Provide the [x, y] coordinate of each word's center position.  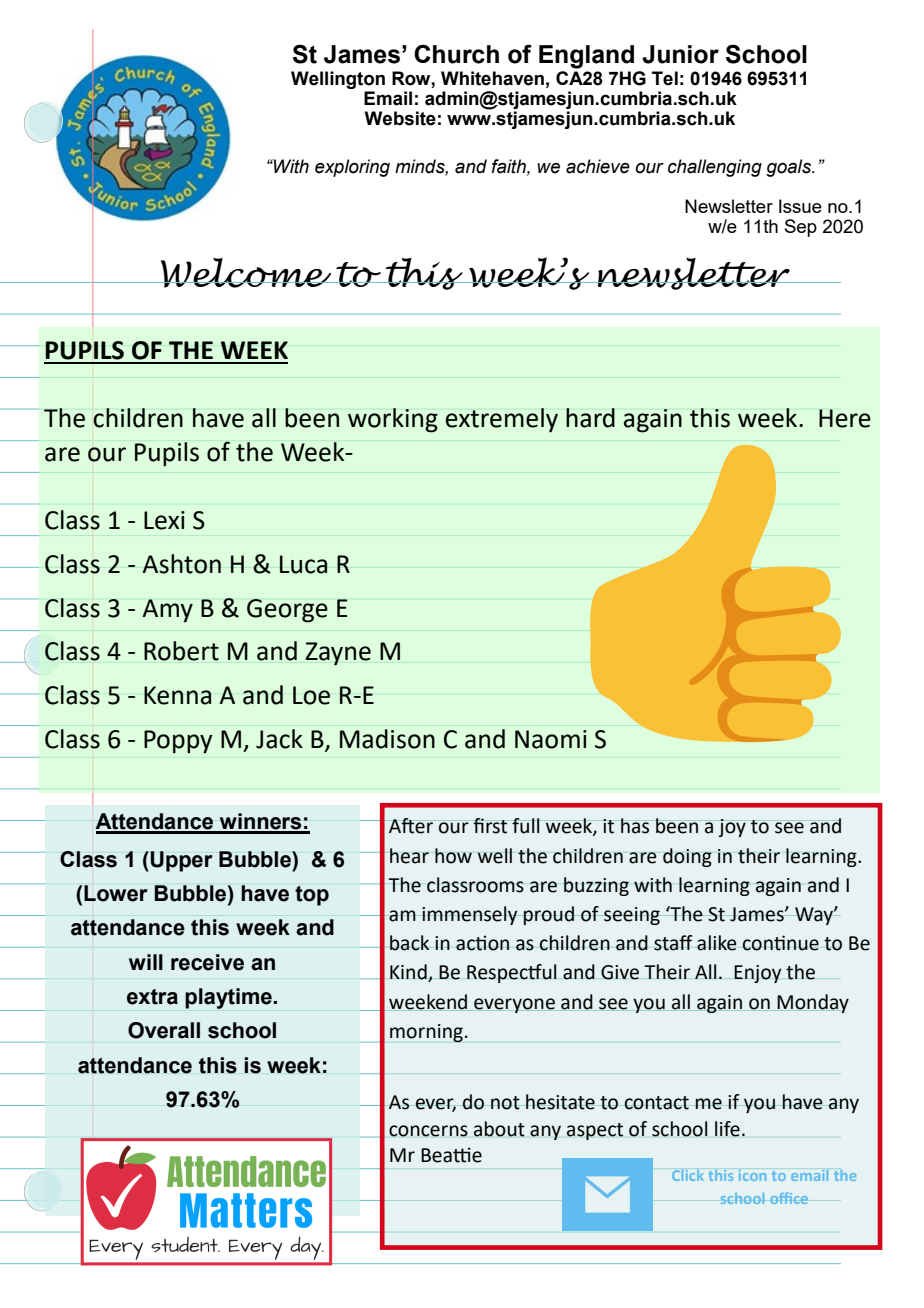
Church [456, 54]
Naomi [551, 739]
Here [845, 418]
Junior [680, 54]
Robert [181, 651]
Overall [164, 1030]
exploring [352, 168]
